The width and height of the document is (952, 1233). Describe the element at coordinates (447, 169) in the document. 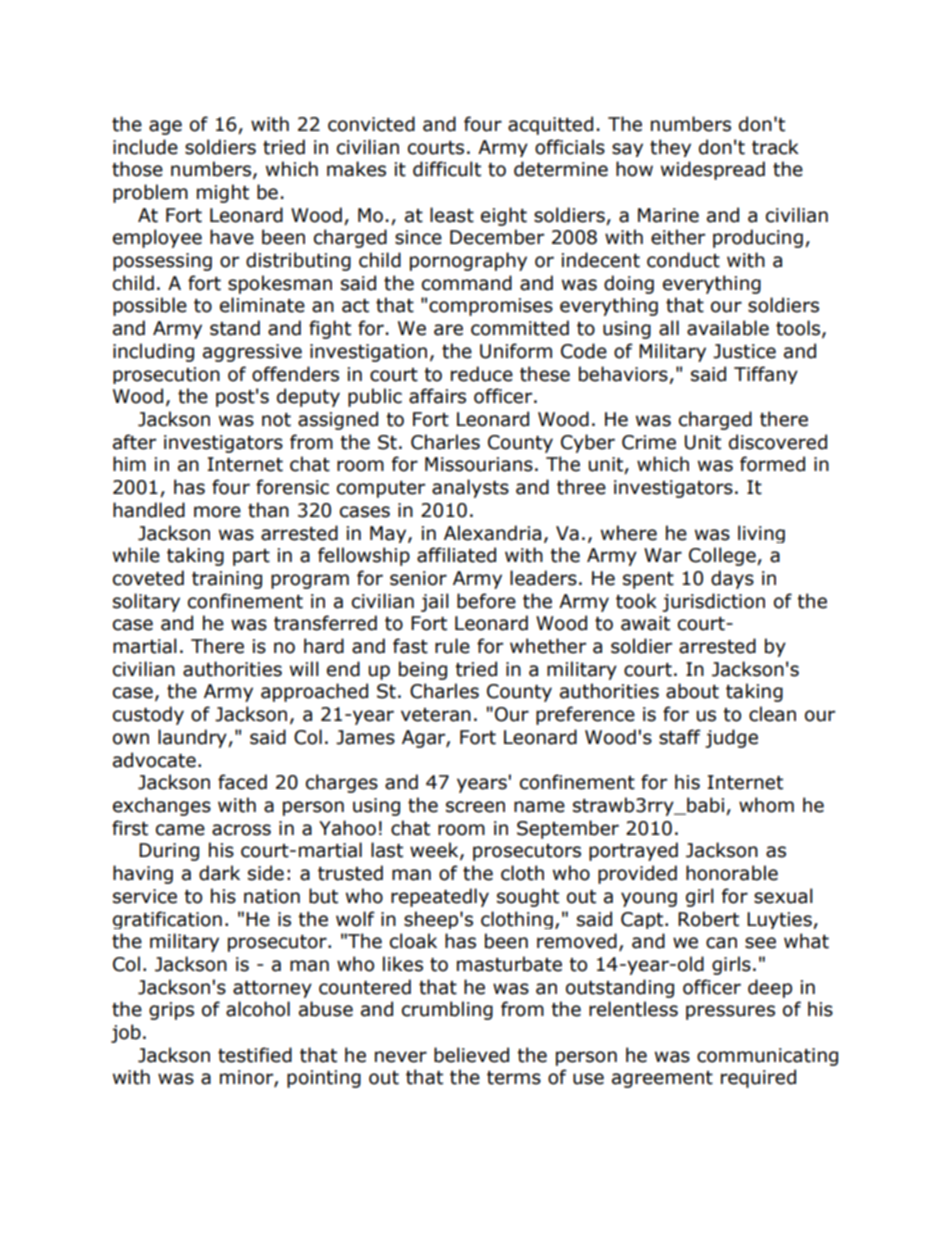

I see `difficult` at that location.
